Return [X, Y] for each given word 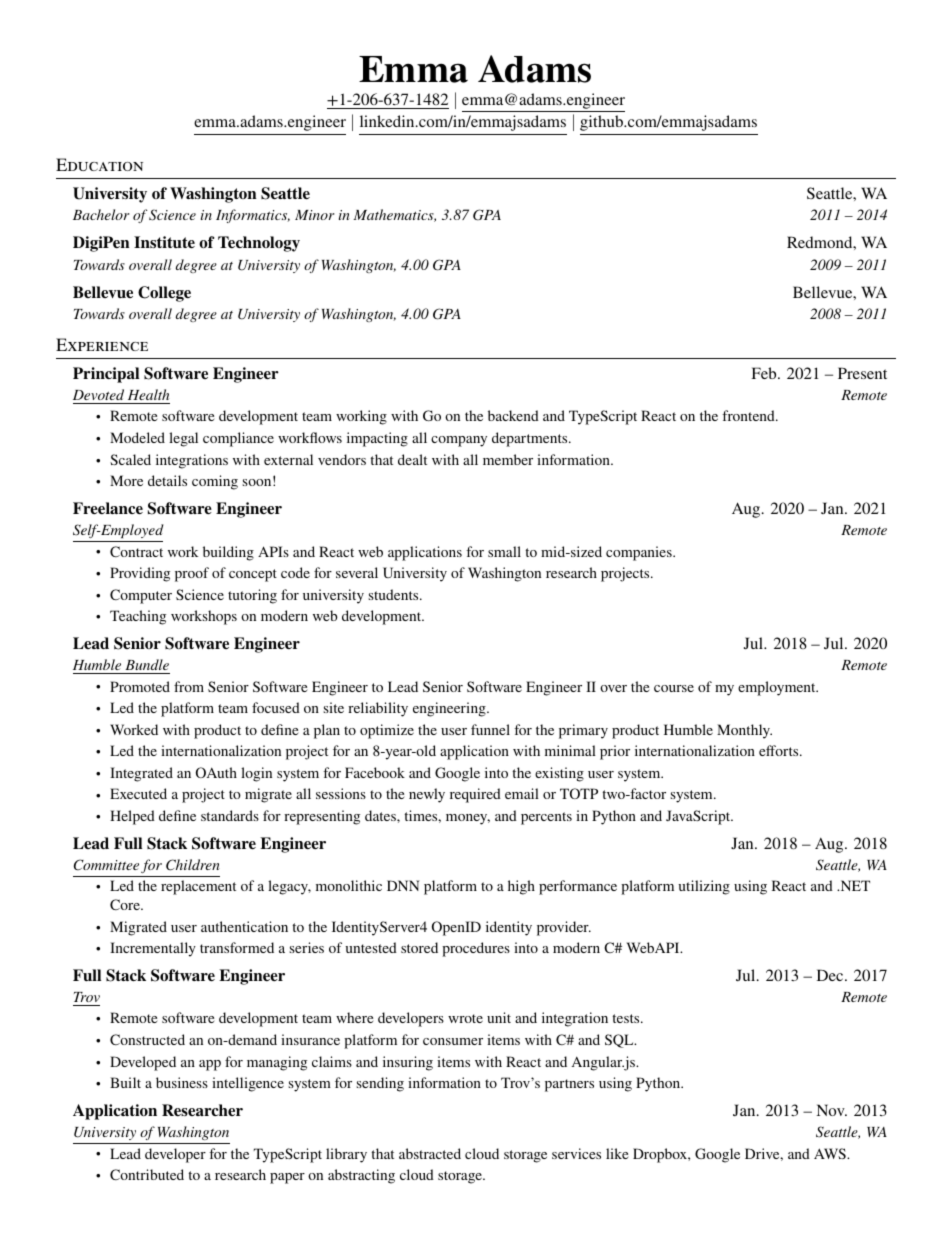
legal [183, 439]
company [459, 441]
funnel [490, 729]
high [521, 887]
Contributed [147, 1174]
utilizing [704, 887]
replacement [198, 887]
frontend [749, 415]
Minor [314, 215]
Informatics [253, 216]
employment [778, 688]
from [189, 686]
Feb [765, 373]
